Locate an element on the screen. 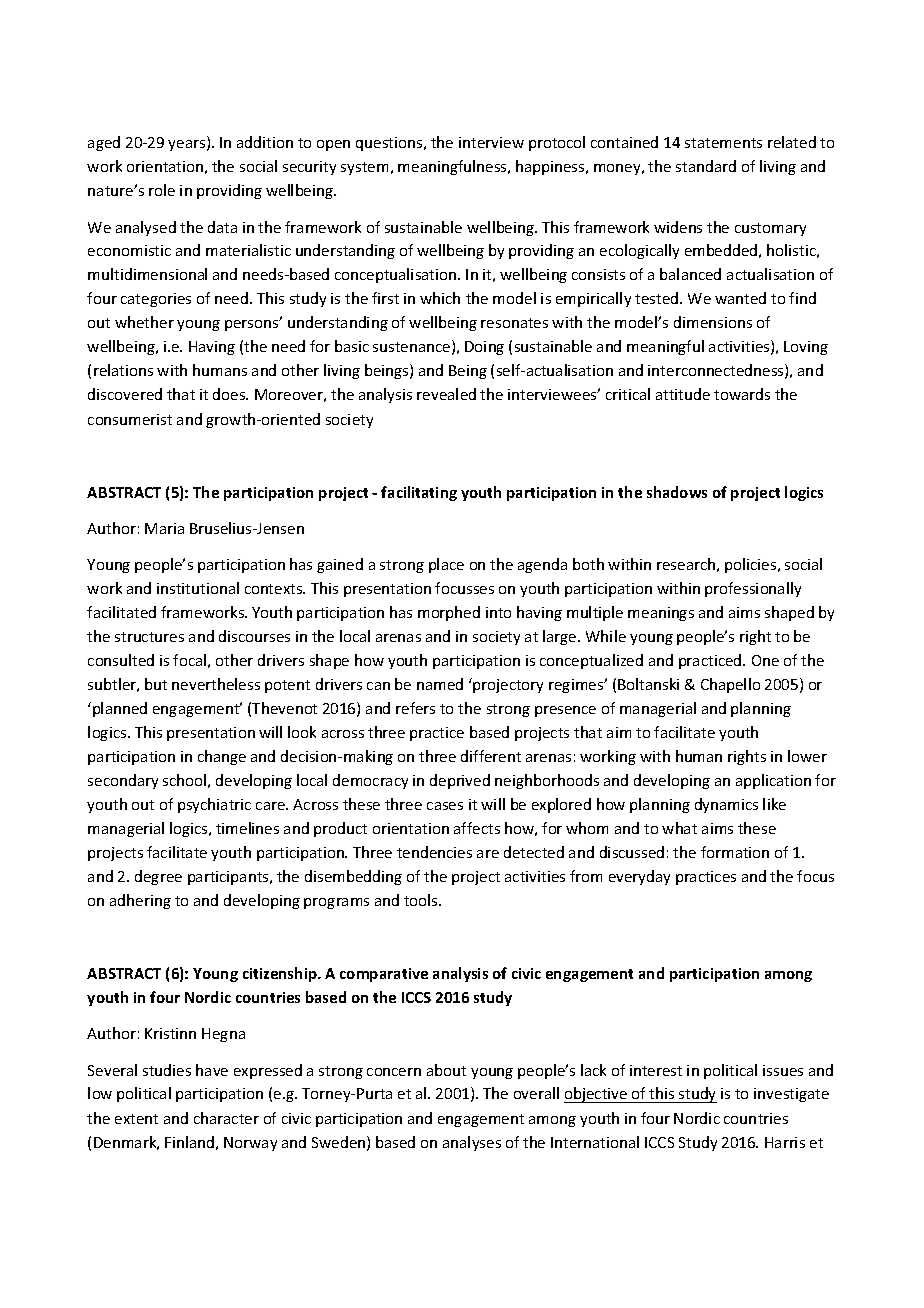  does is located at coordinates (230, 394).
